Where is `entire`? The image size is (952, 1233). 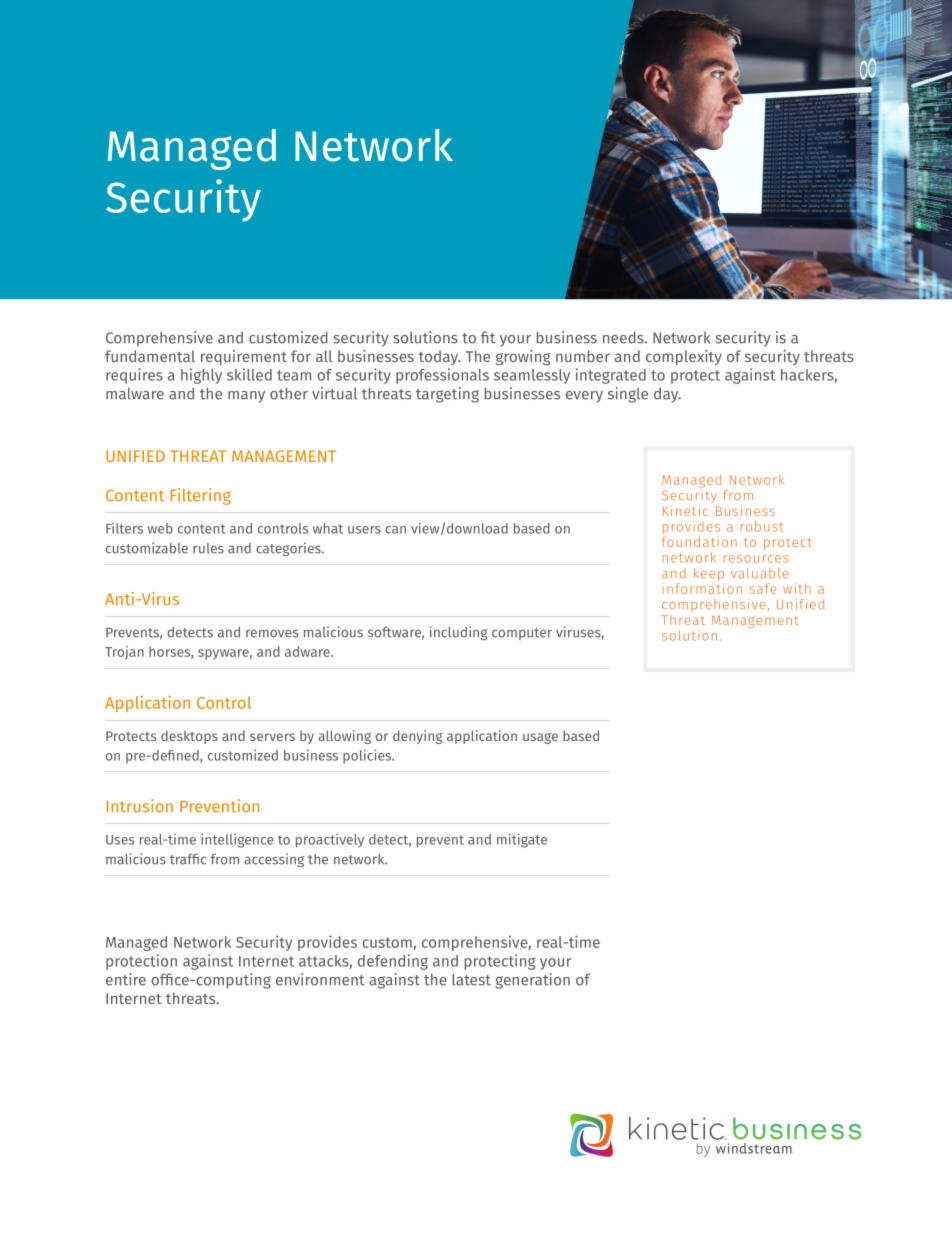 entire is located at coordinates (126, 979).
